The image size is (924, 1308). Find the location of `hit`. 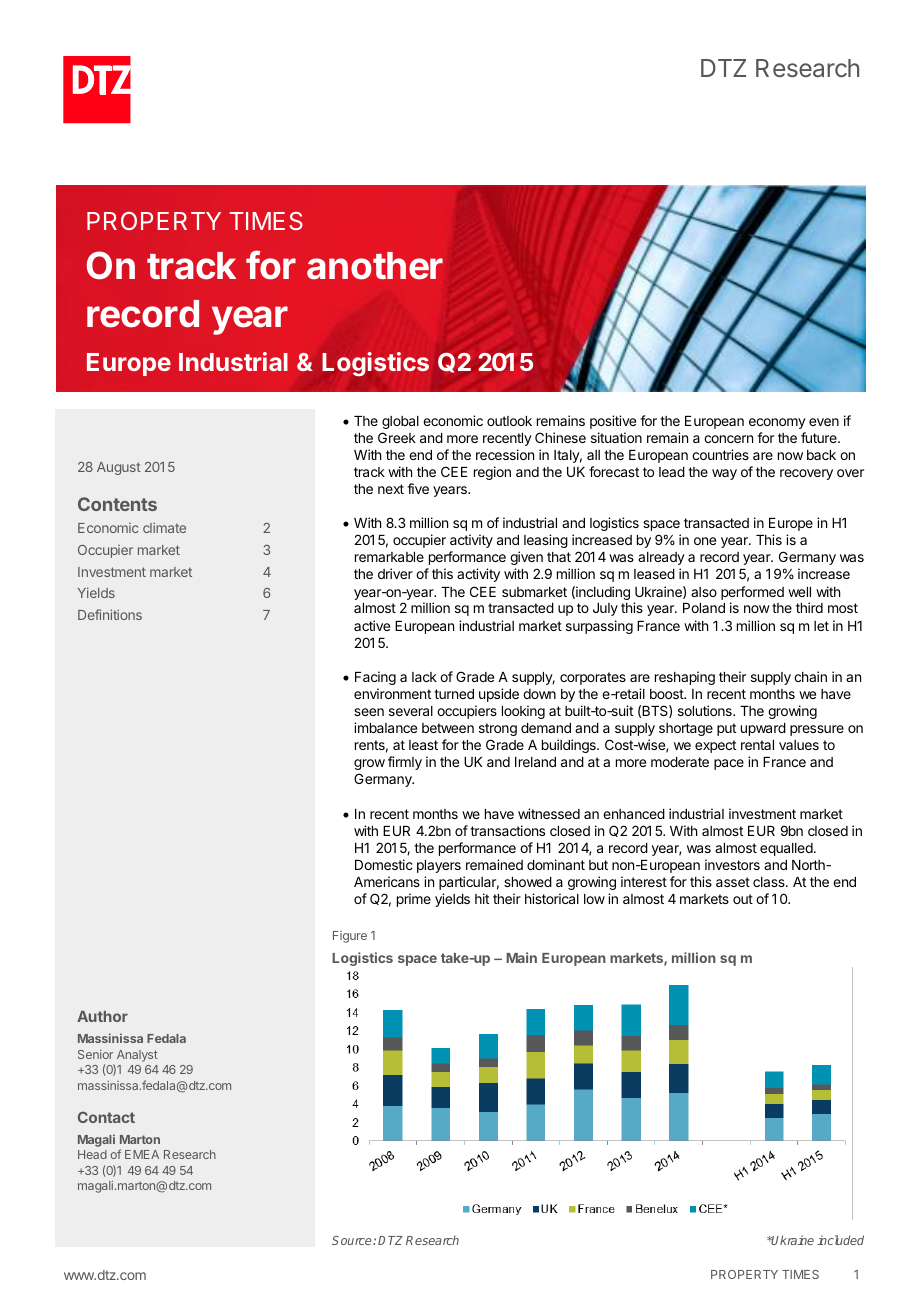

hit is located at coordinates (482, 898).
